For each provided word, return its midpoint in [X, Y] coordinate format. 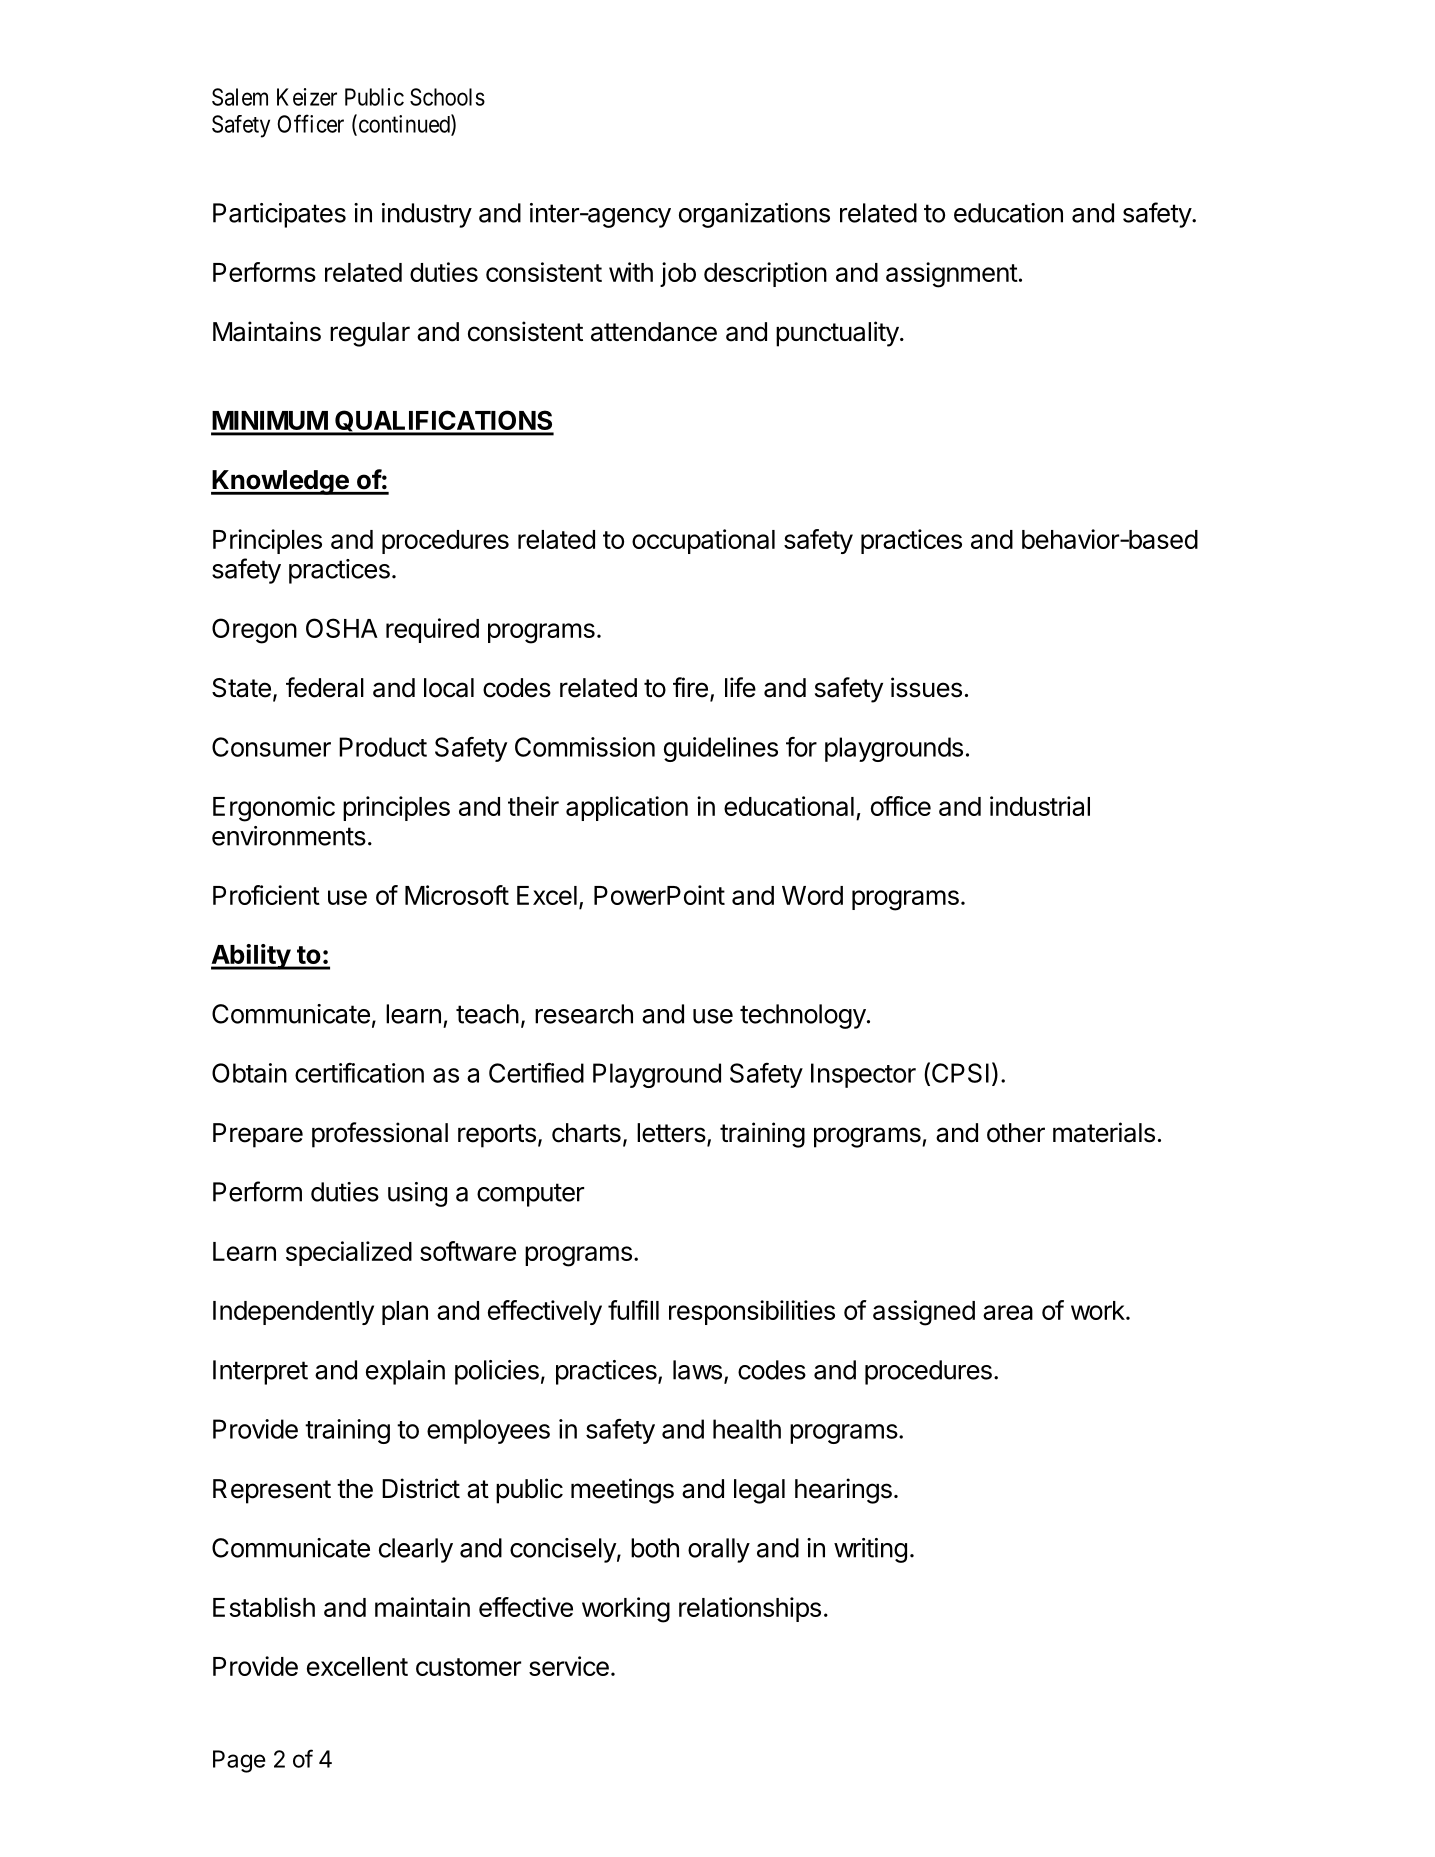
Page [239, 1761]
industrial [1040, 806]
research [584, 1014]
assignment [952, 275]
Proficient [266, 895]
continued [404, 124]
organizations [754, 215]
